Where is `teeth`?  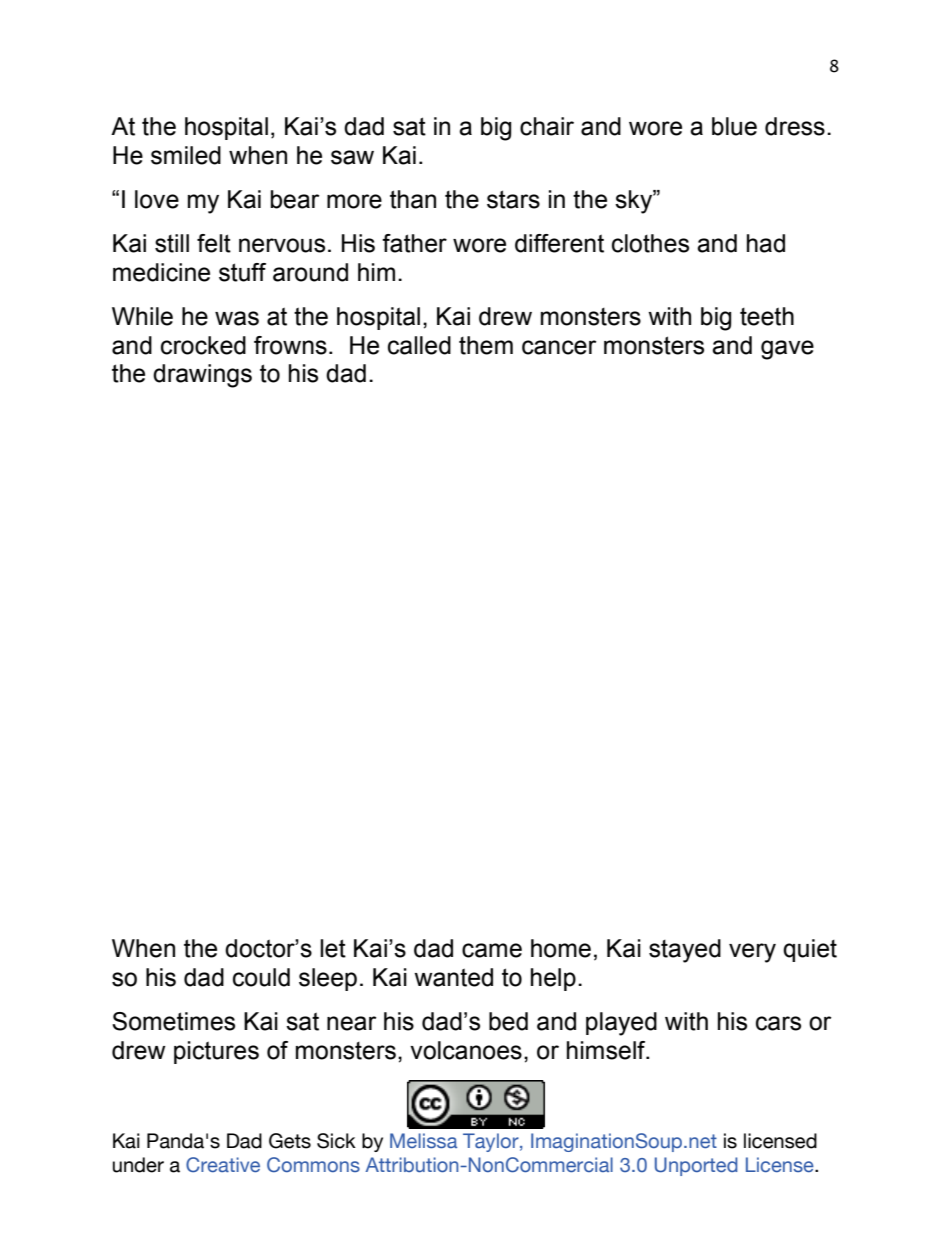
teeth is located at coordinates (767, 316).
